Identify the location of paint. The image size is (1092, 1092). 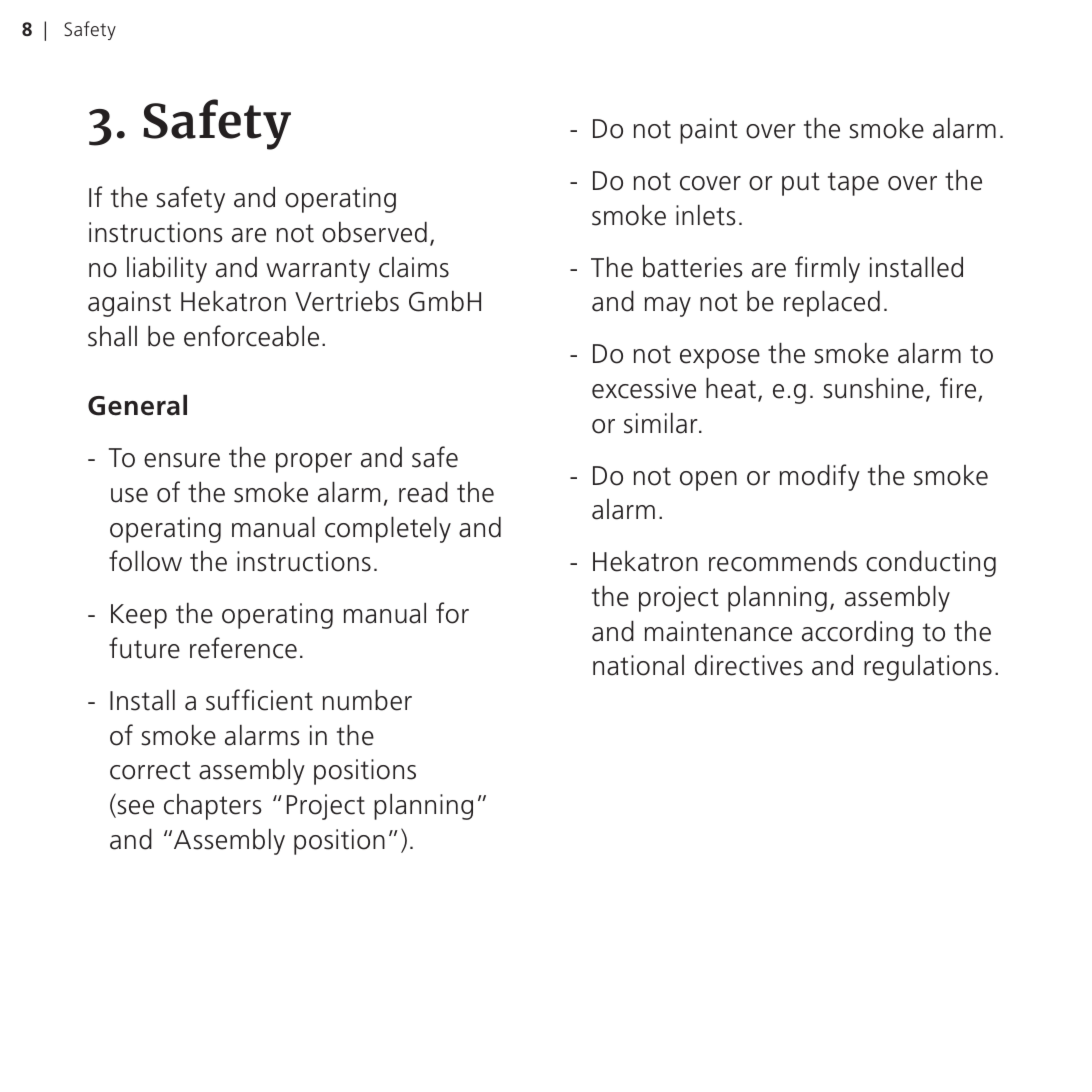
(709, 131).
